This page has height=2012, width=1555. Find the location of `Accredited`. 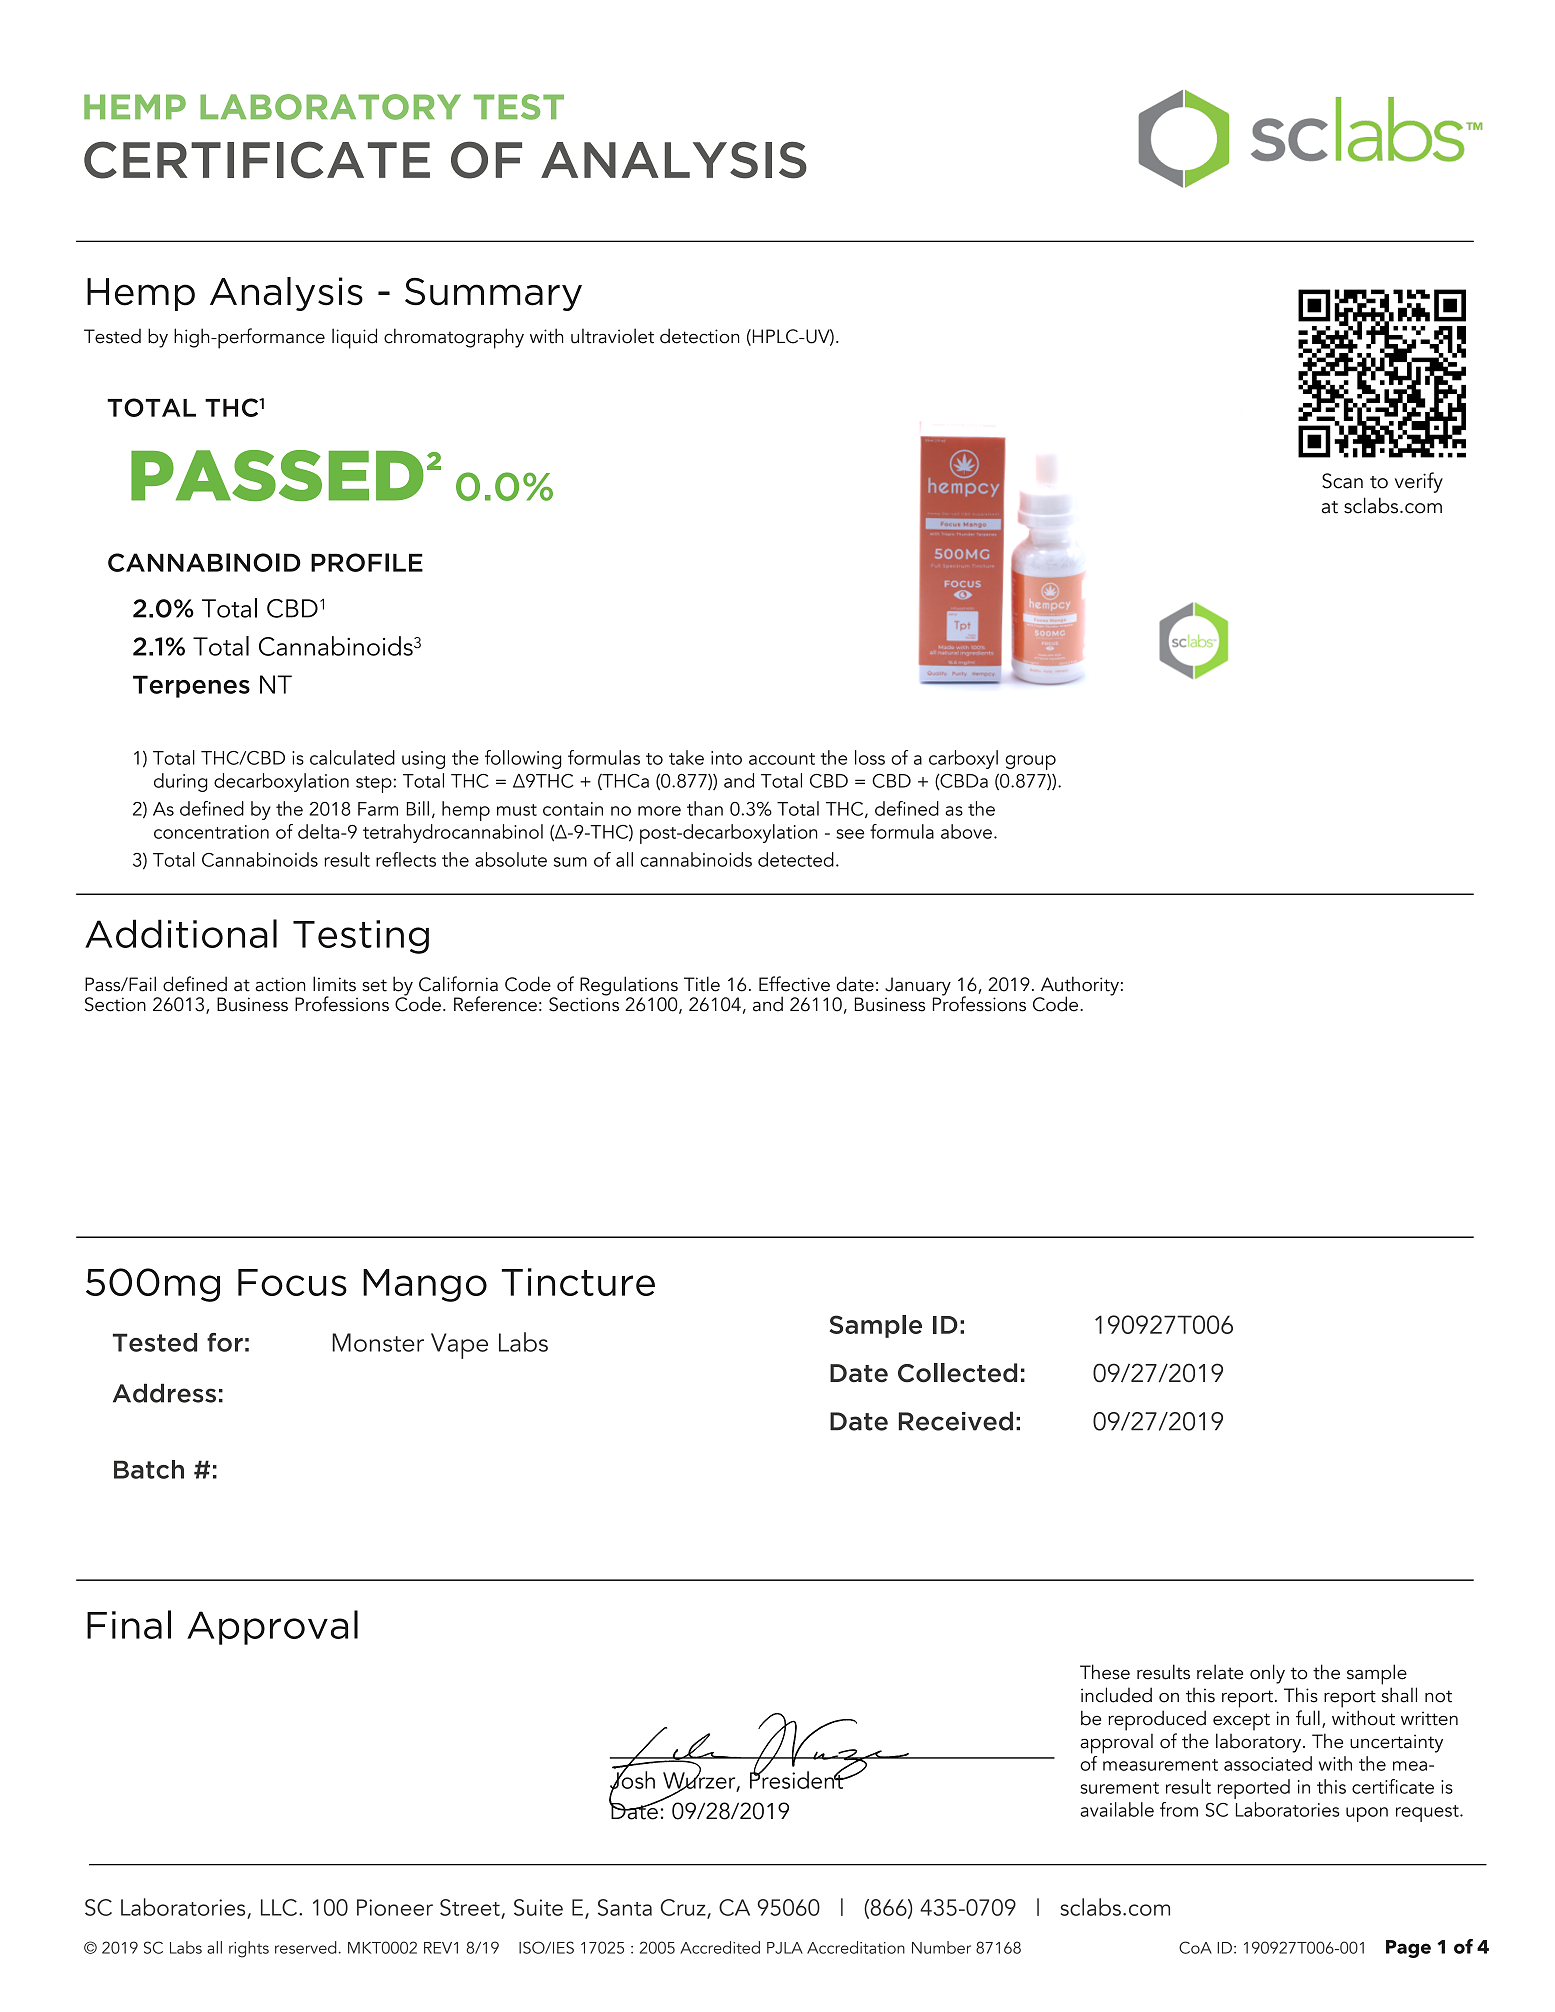

Accredited is located at coordinates (720, 1947).
